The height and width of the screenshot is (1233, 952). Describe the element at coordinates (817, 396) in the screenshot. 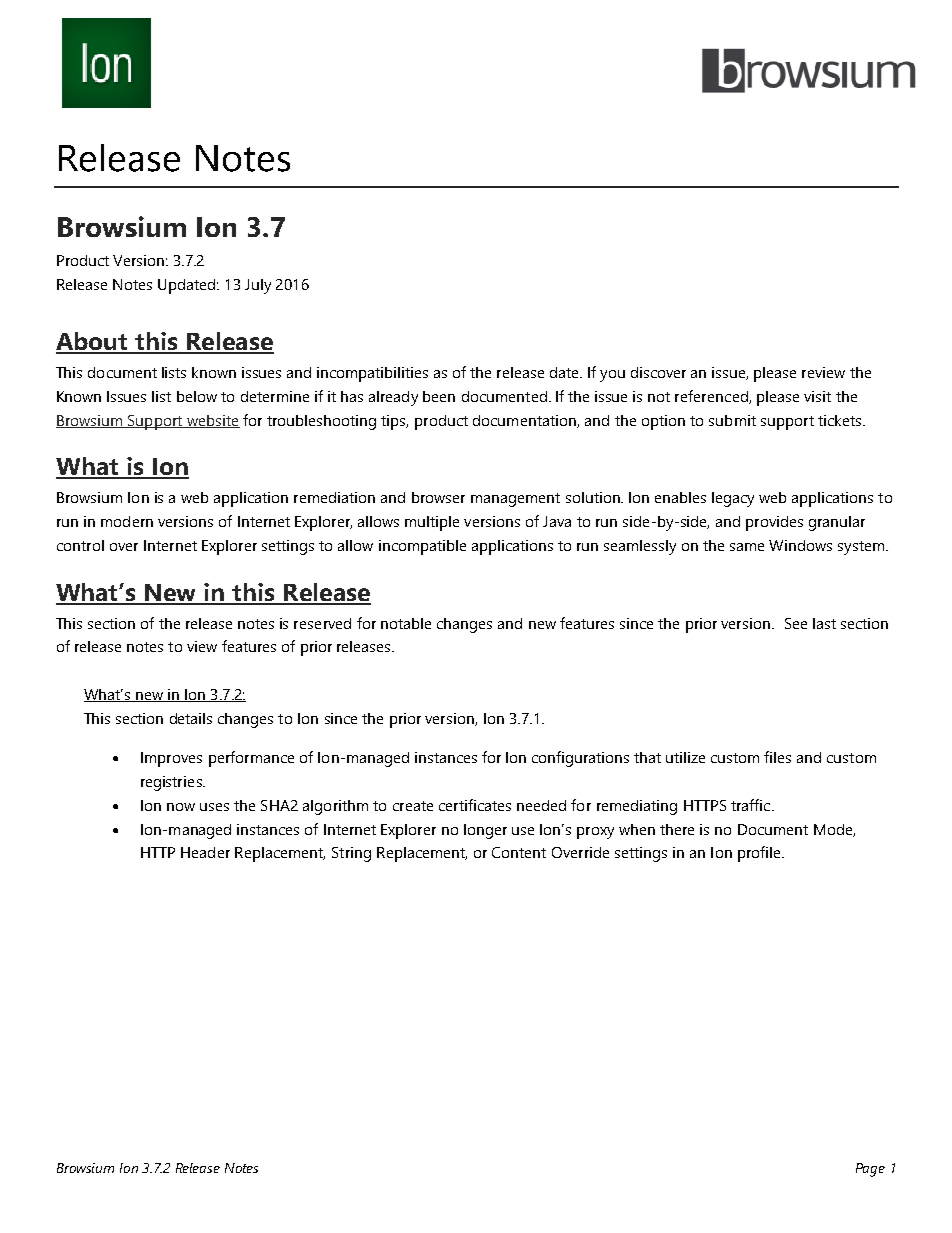

I see `visit` at that location.
